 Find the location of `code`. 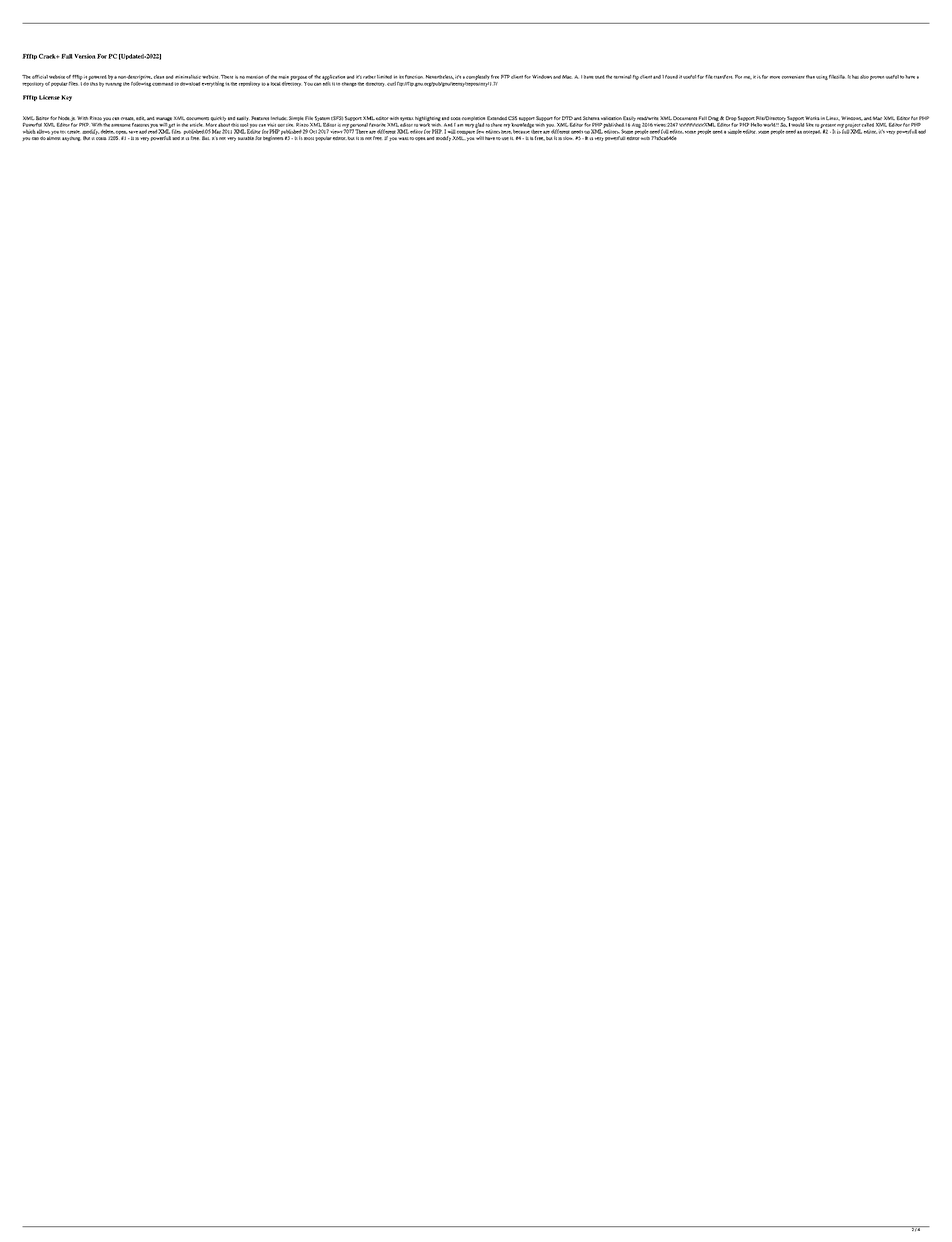

code is located at coordinates (456, 118).
